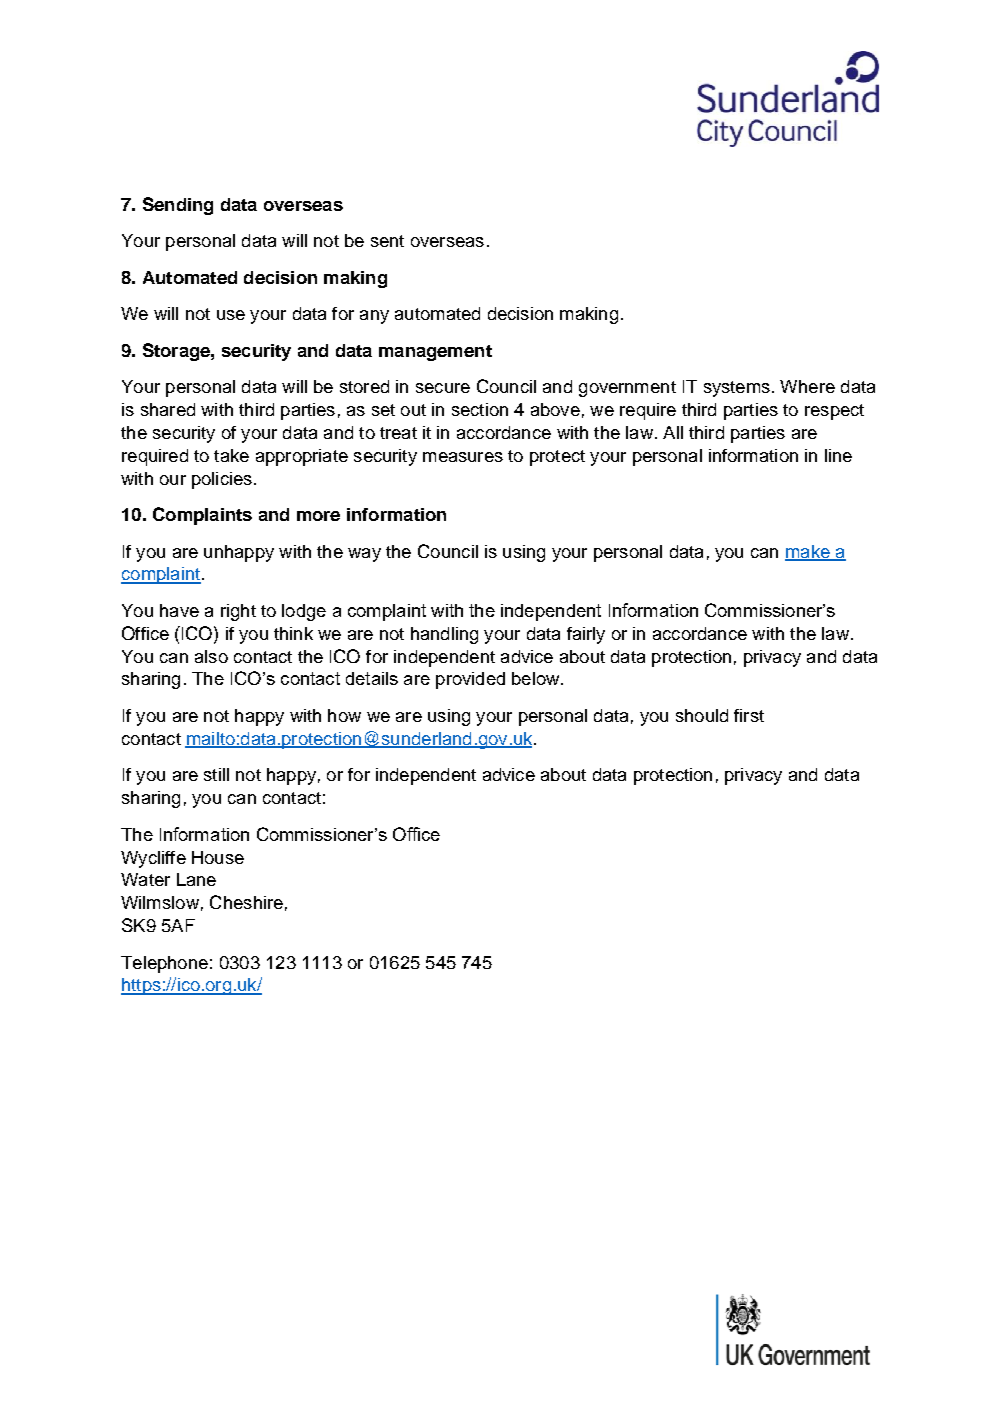 Image resolution: width=1000 pixels, height=1414 pixels. Describe the element at coordinates (211, 656) in the document. I see `also` at that location.
